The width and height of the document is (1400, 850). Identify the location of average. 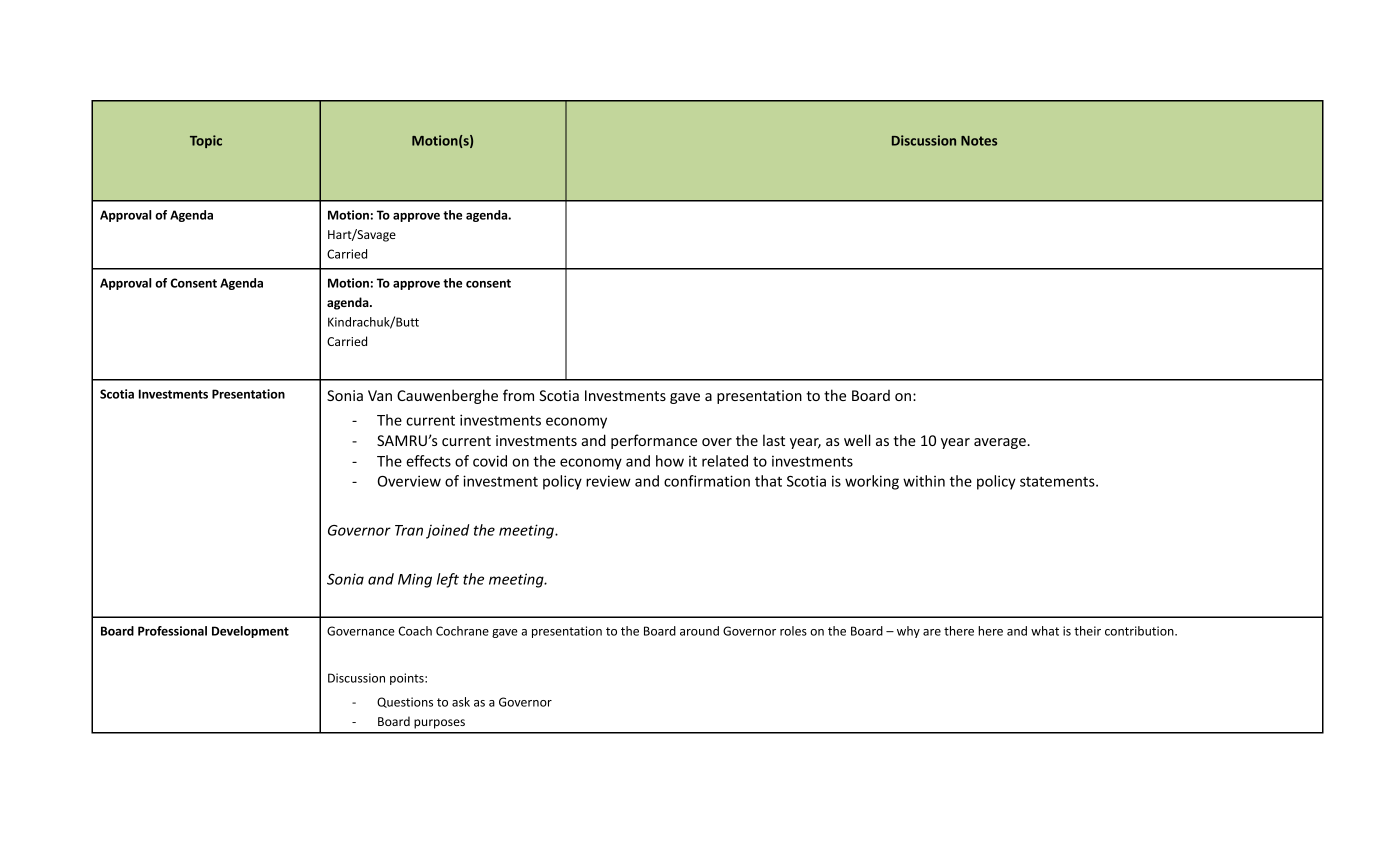
(1001, 443).
